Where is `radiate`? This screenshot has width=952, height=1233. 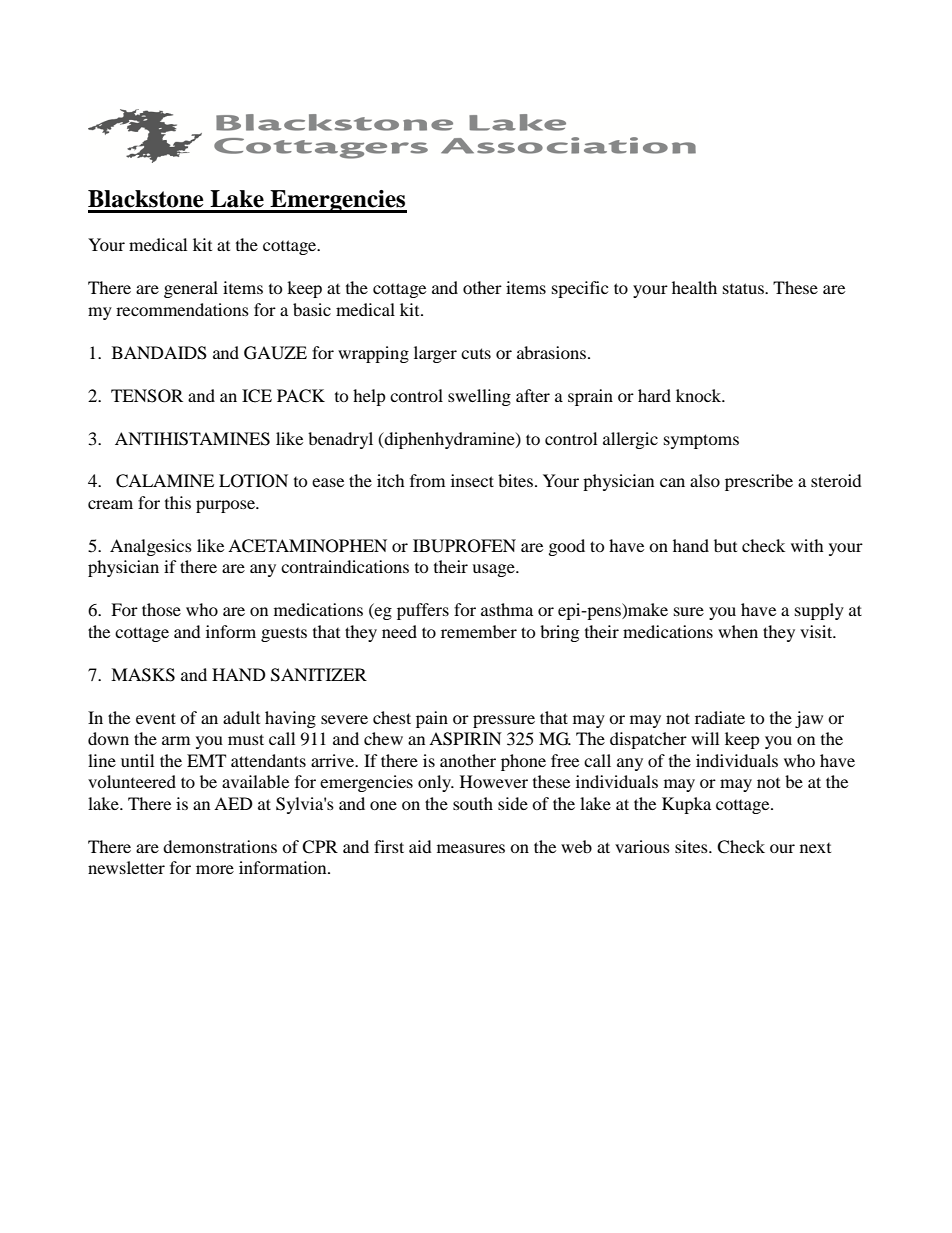
radiate is located at coordinates (720, 717).
